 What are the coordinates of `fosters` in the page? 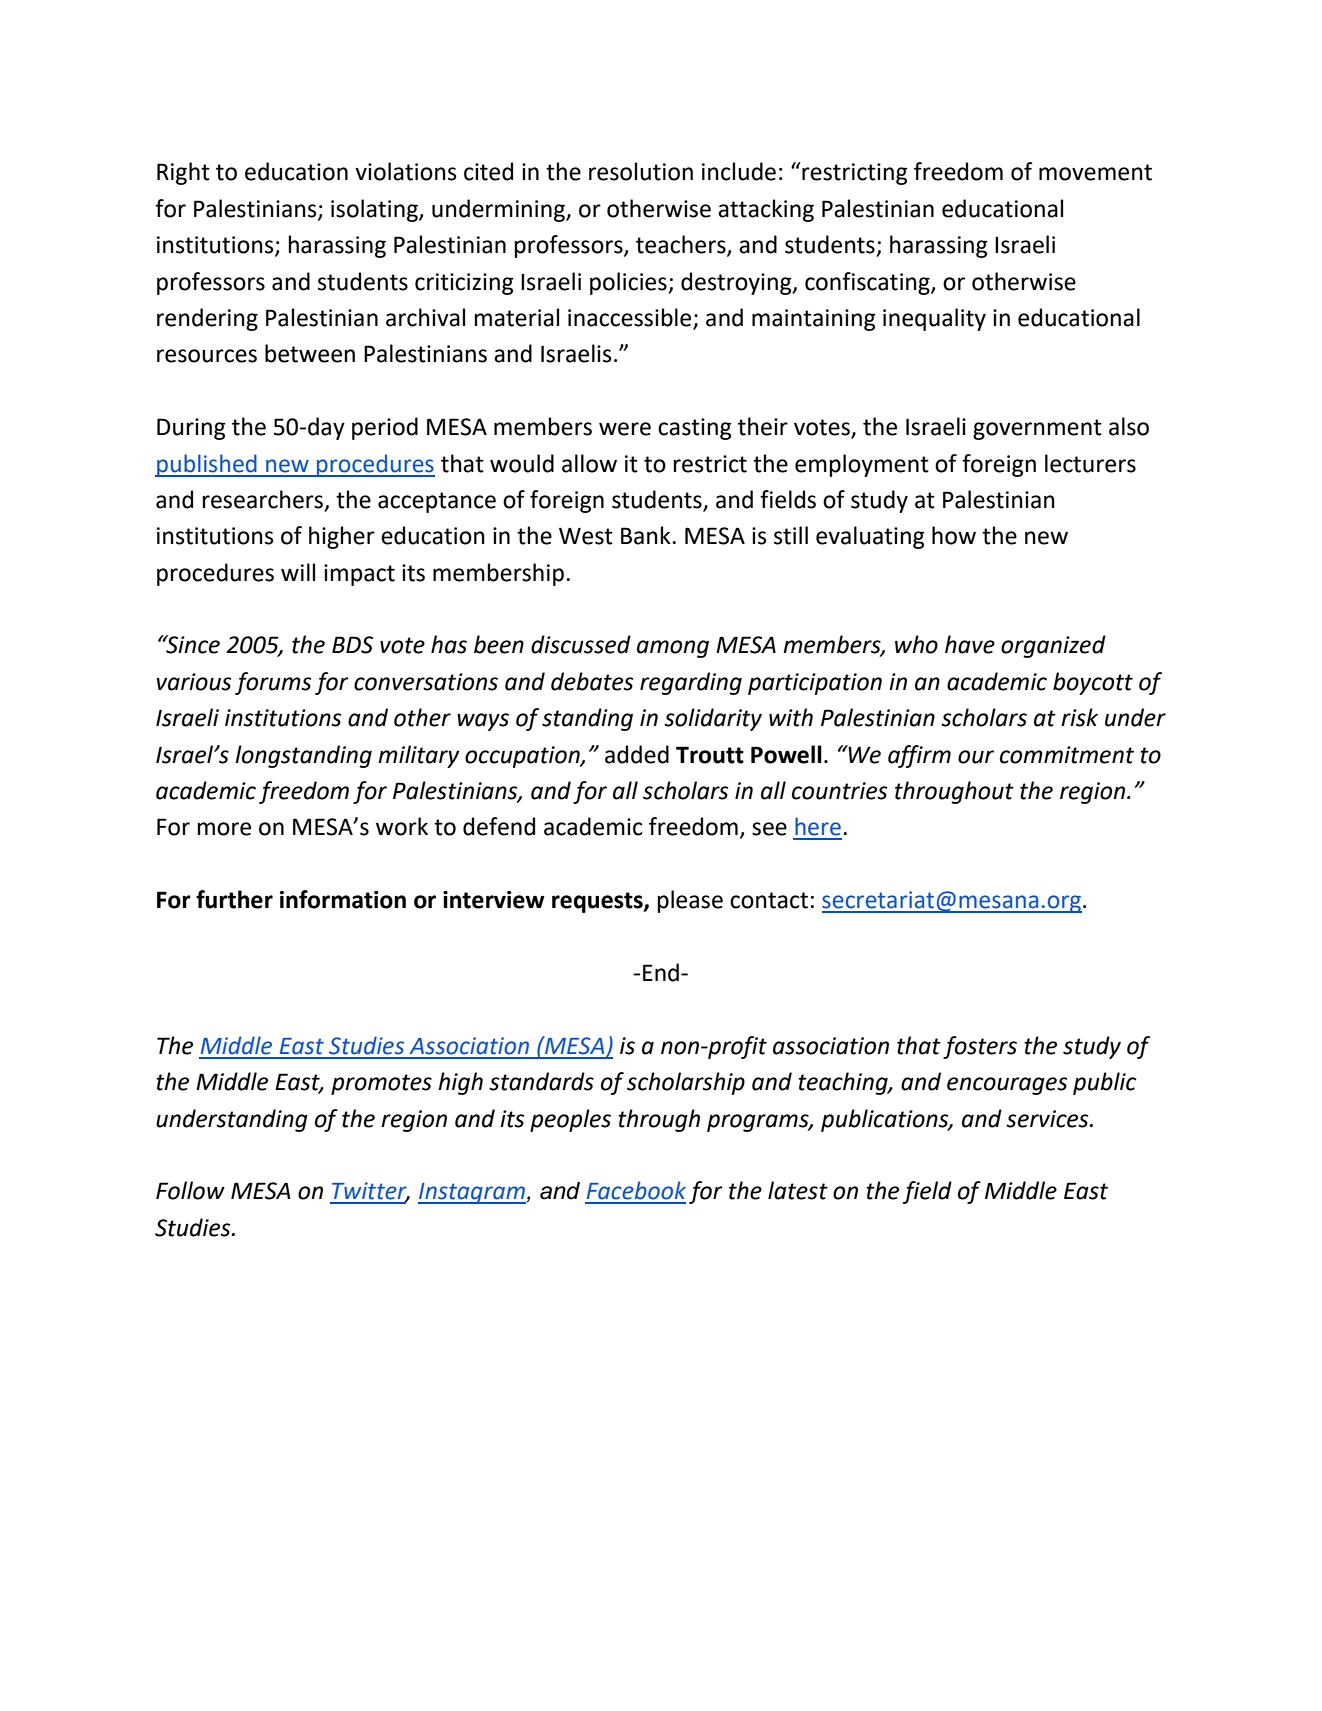 It's located at (980, 1047).
